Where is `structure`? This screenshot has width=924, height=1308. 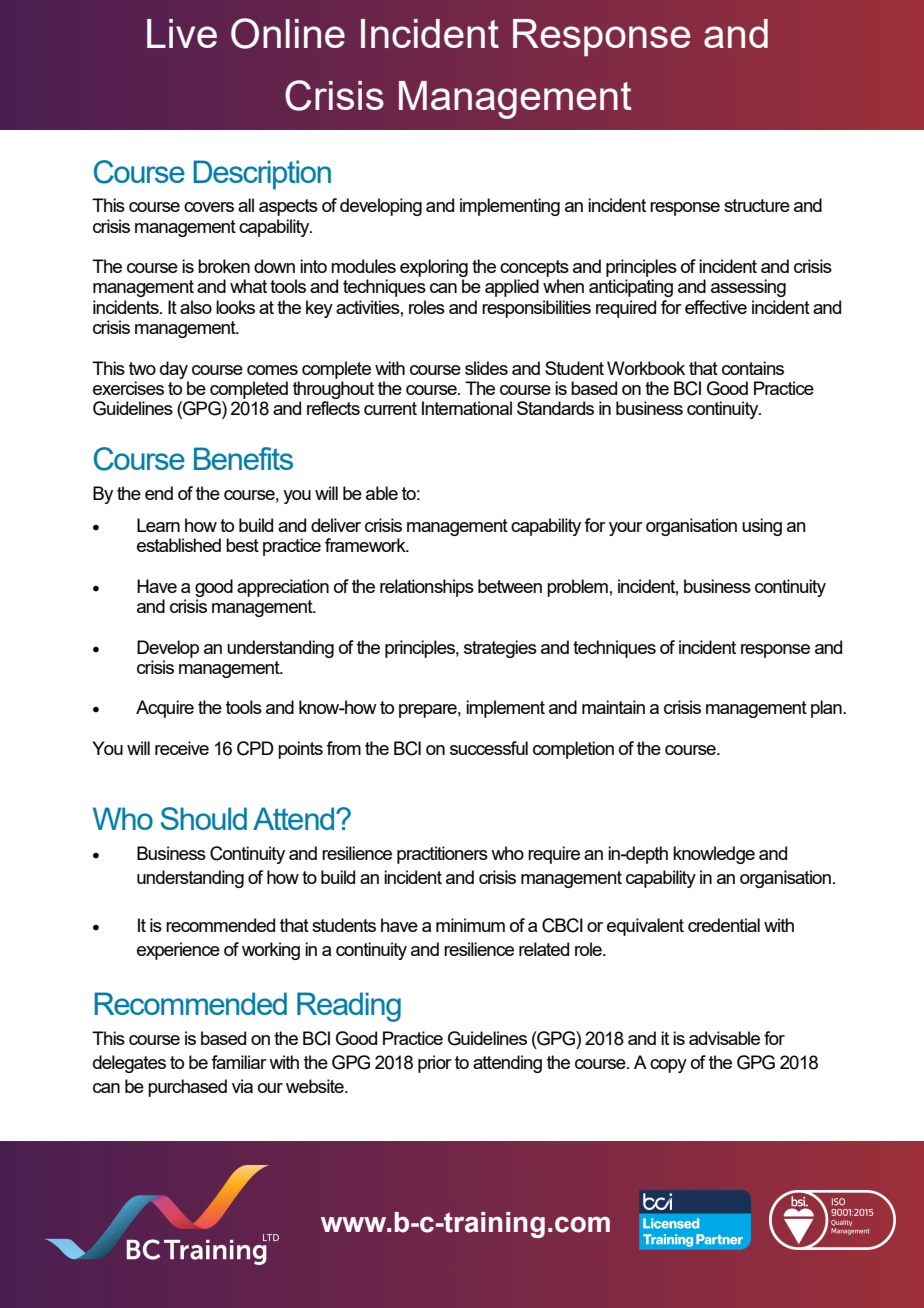
structure is located at coordinates (757, 205).
